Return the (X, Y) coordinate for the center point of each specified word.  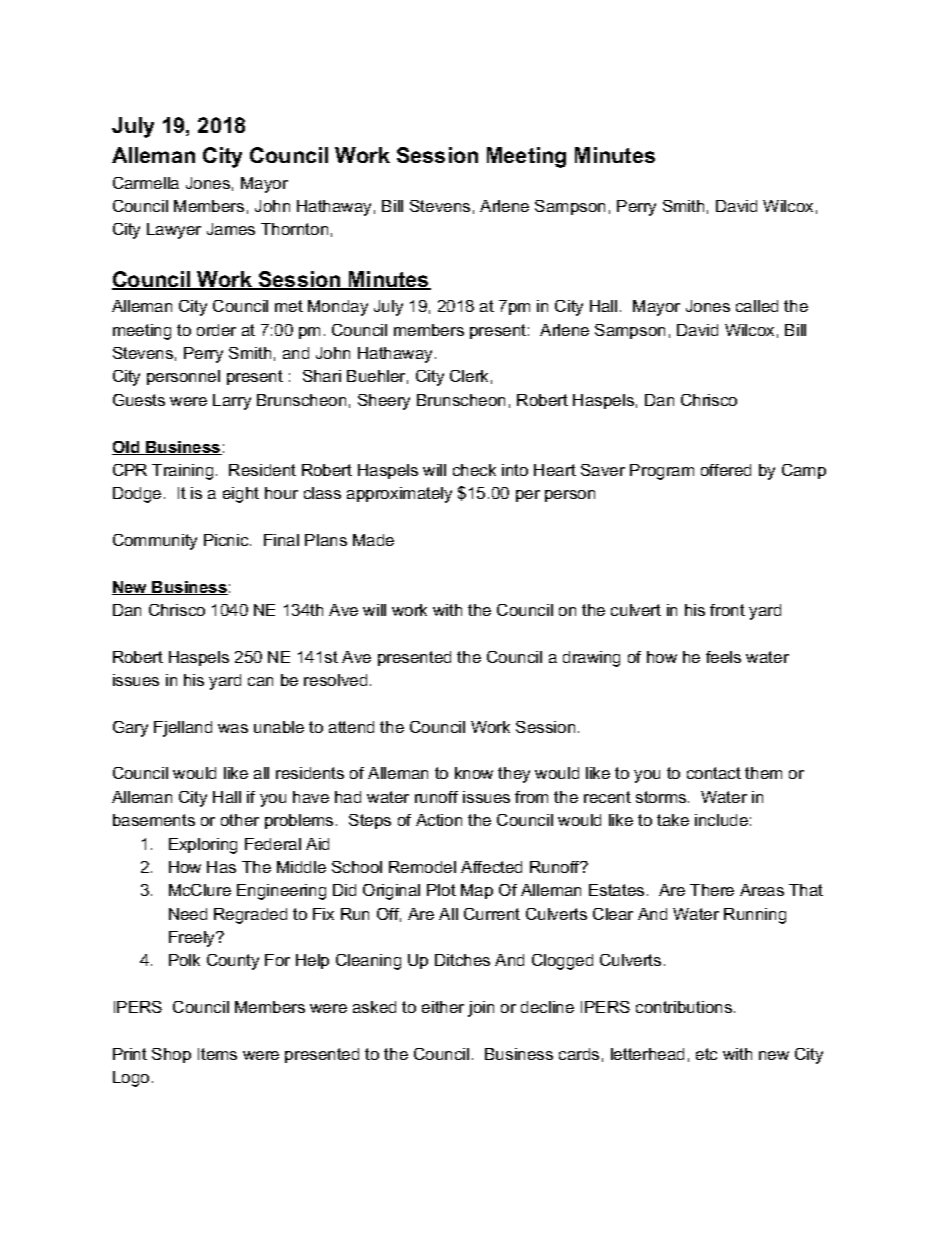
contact (714, 773)
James (231, 229)
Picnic (227, 540)
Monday (338, 308)
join (481, 1009)
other (240, 820)
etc (706, 1054)
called (757, 306)
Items (217, 1054)
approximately (399, 495)
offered (726, 470)
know (474, 773)
